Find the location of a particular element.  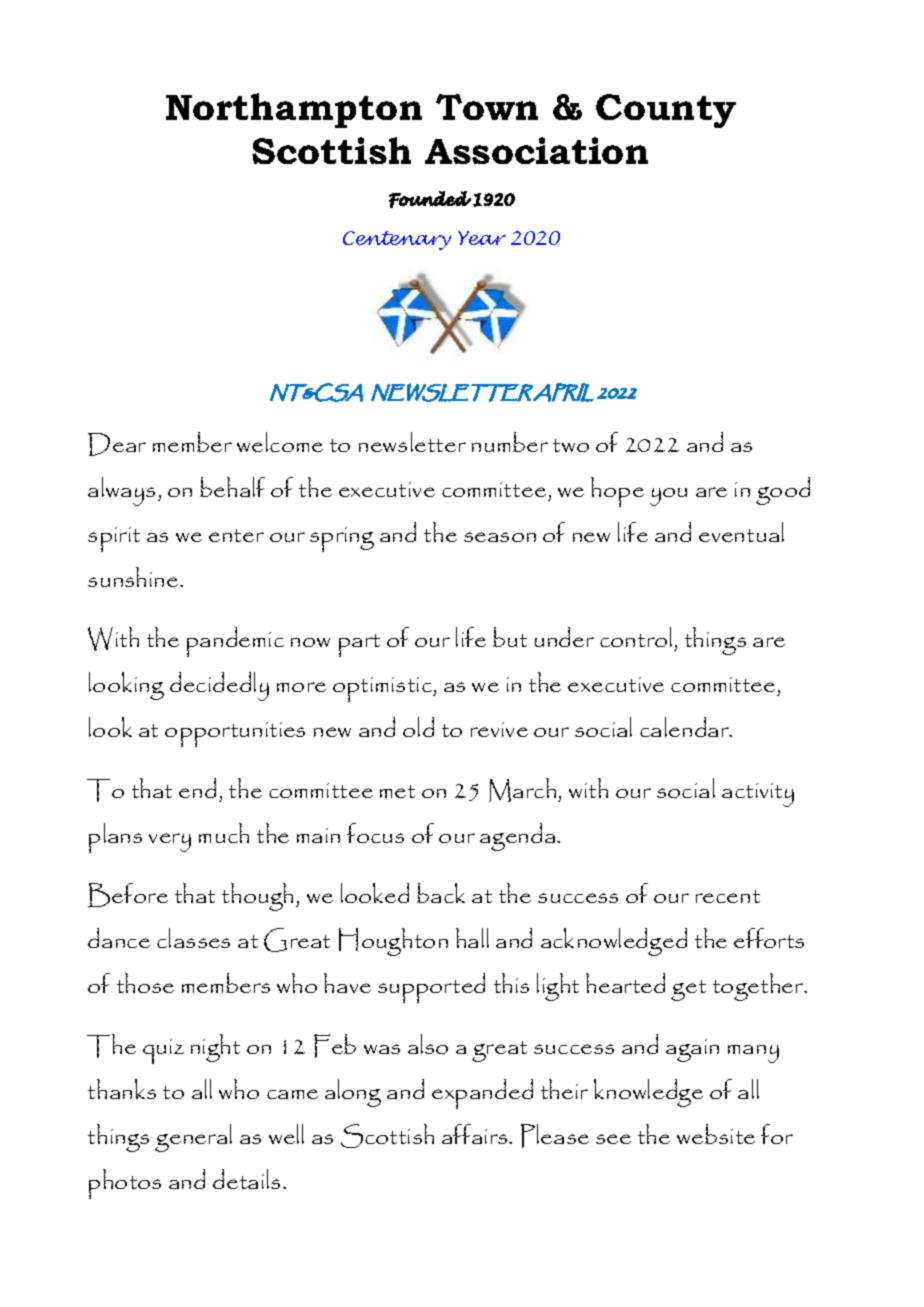

control is located at coordinates (636, 637).
